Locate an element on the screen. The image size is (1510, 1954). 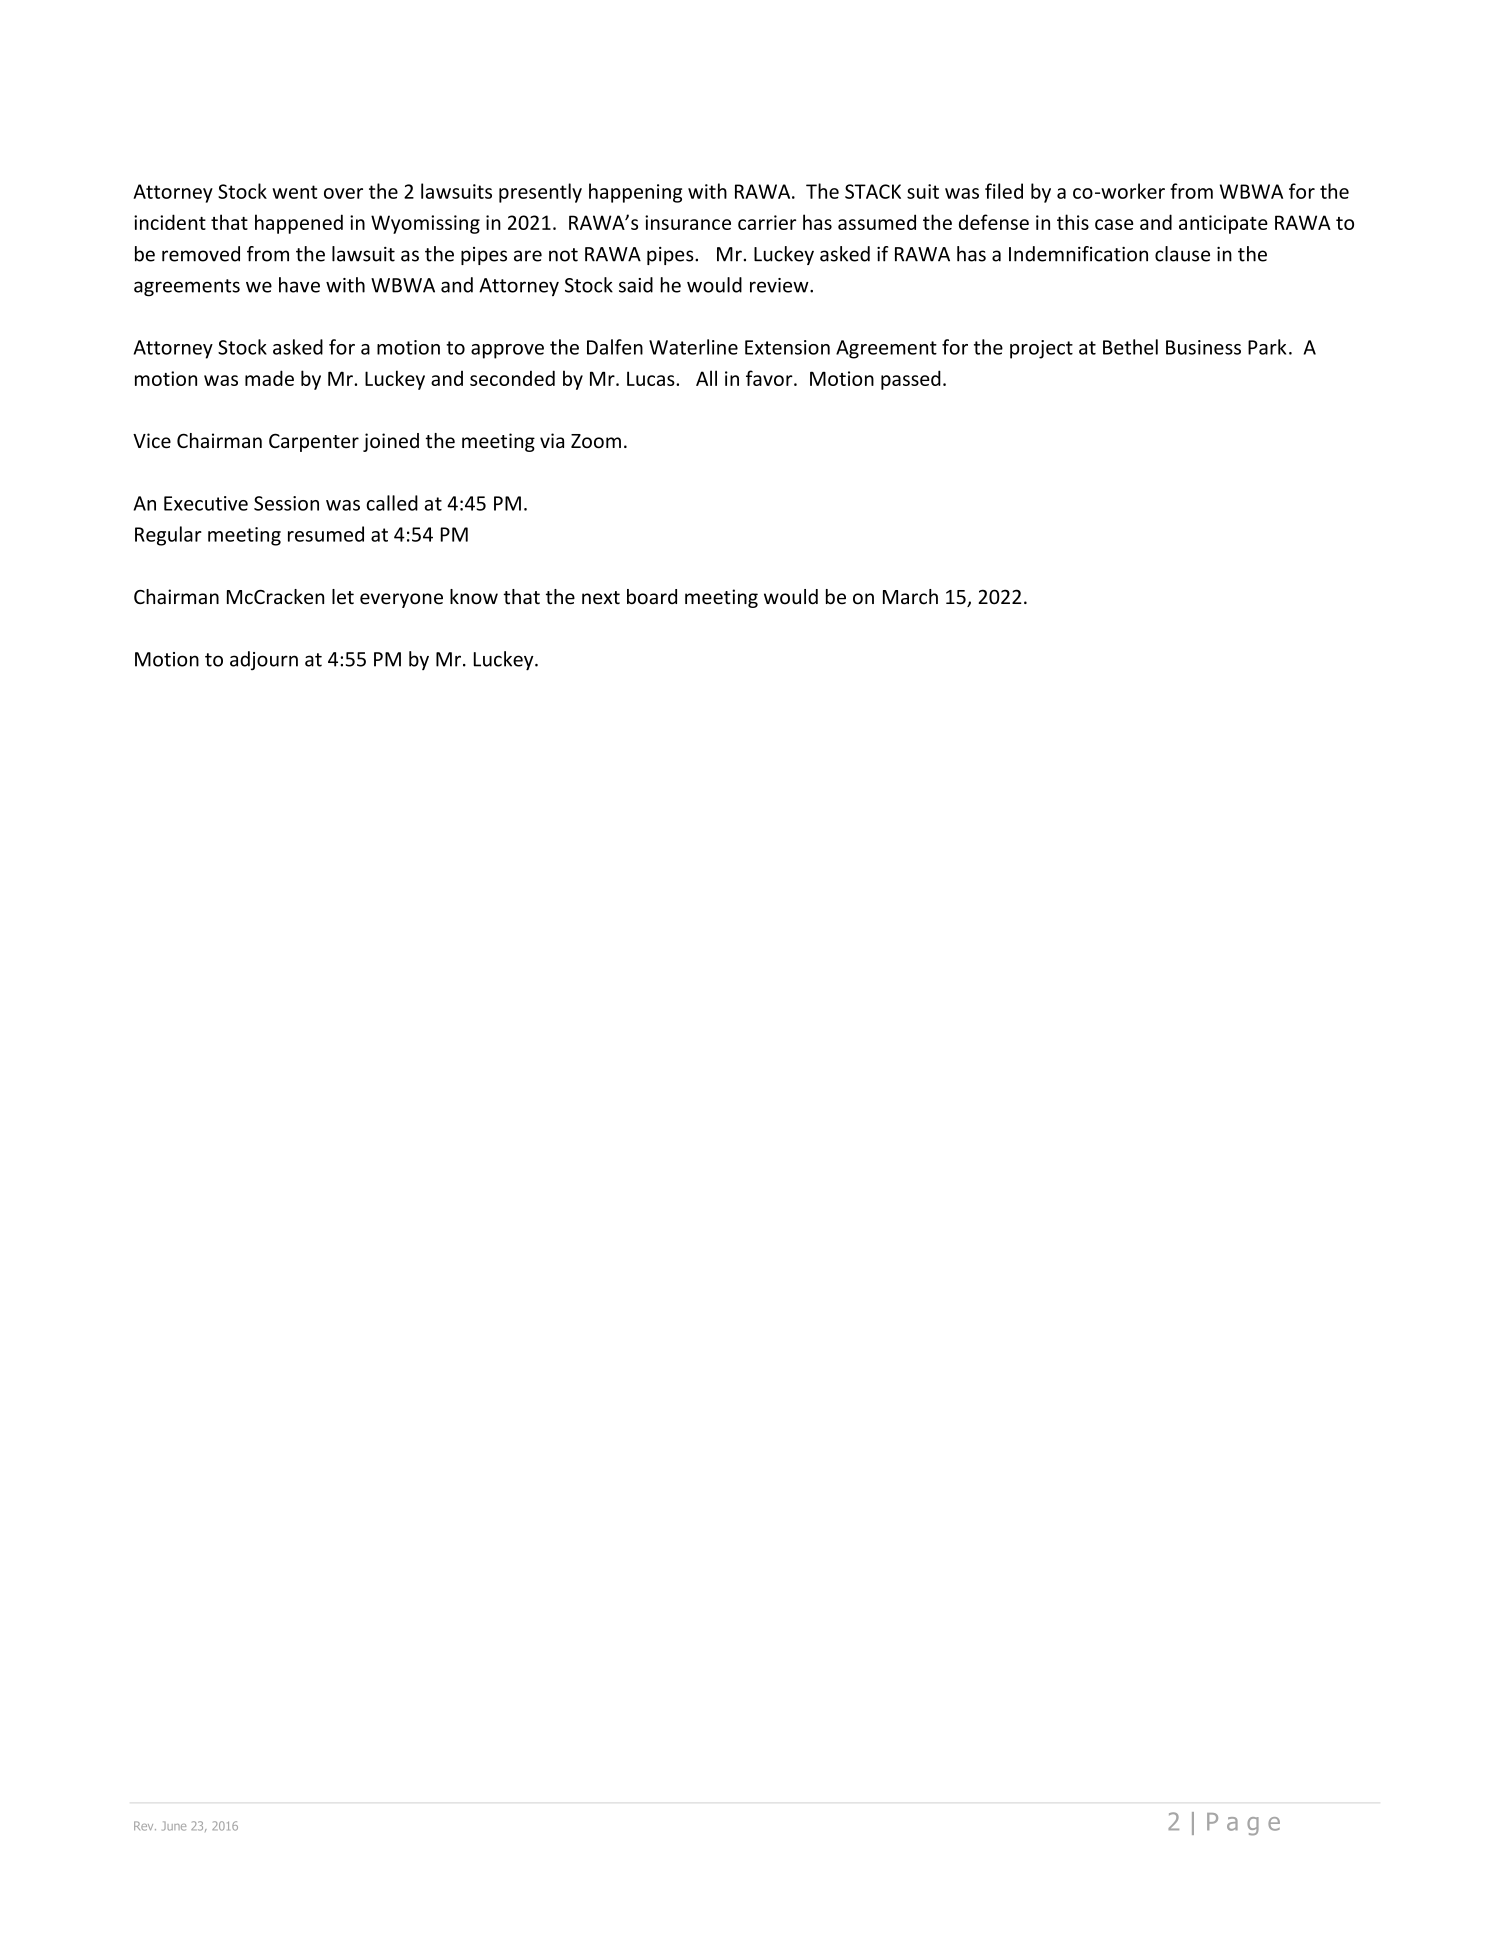
let is located at coordinates (343, 597).
